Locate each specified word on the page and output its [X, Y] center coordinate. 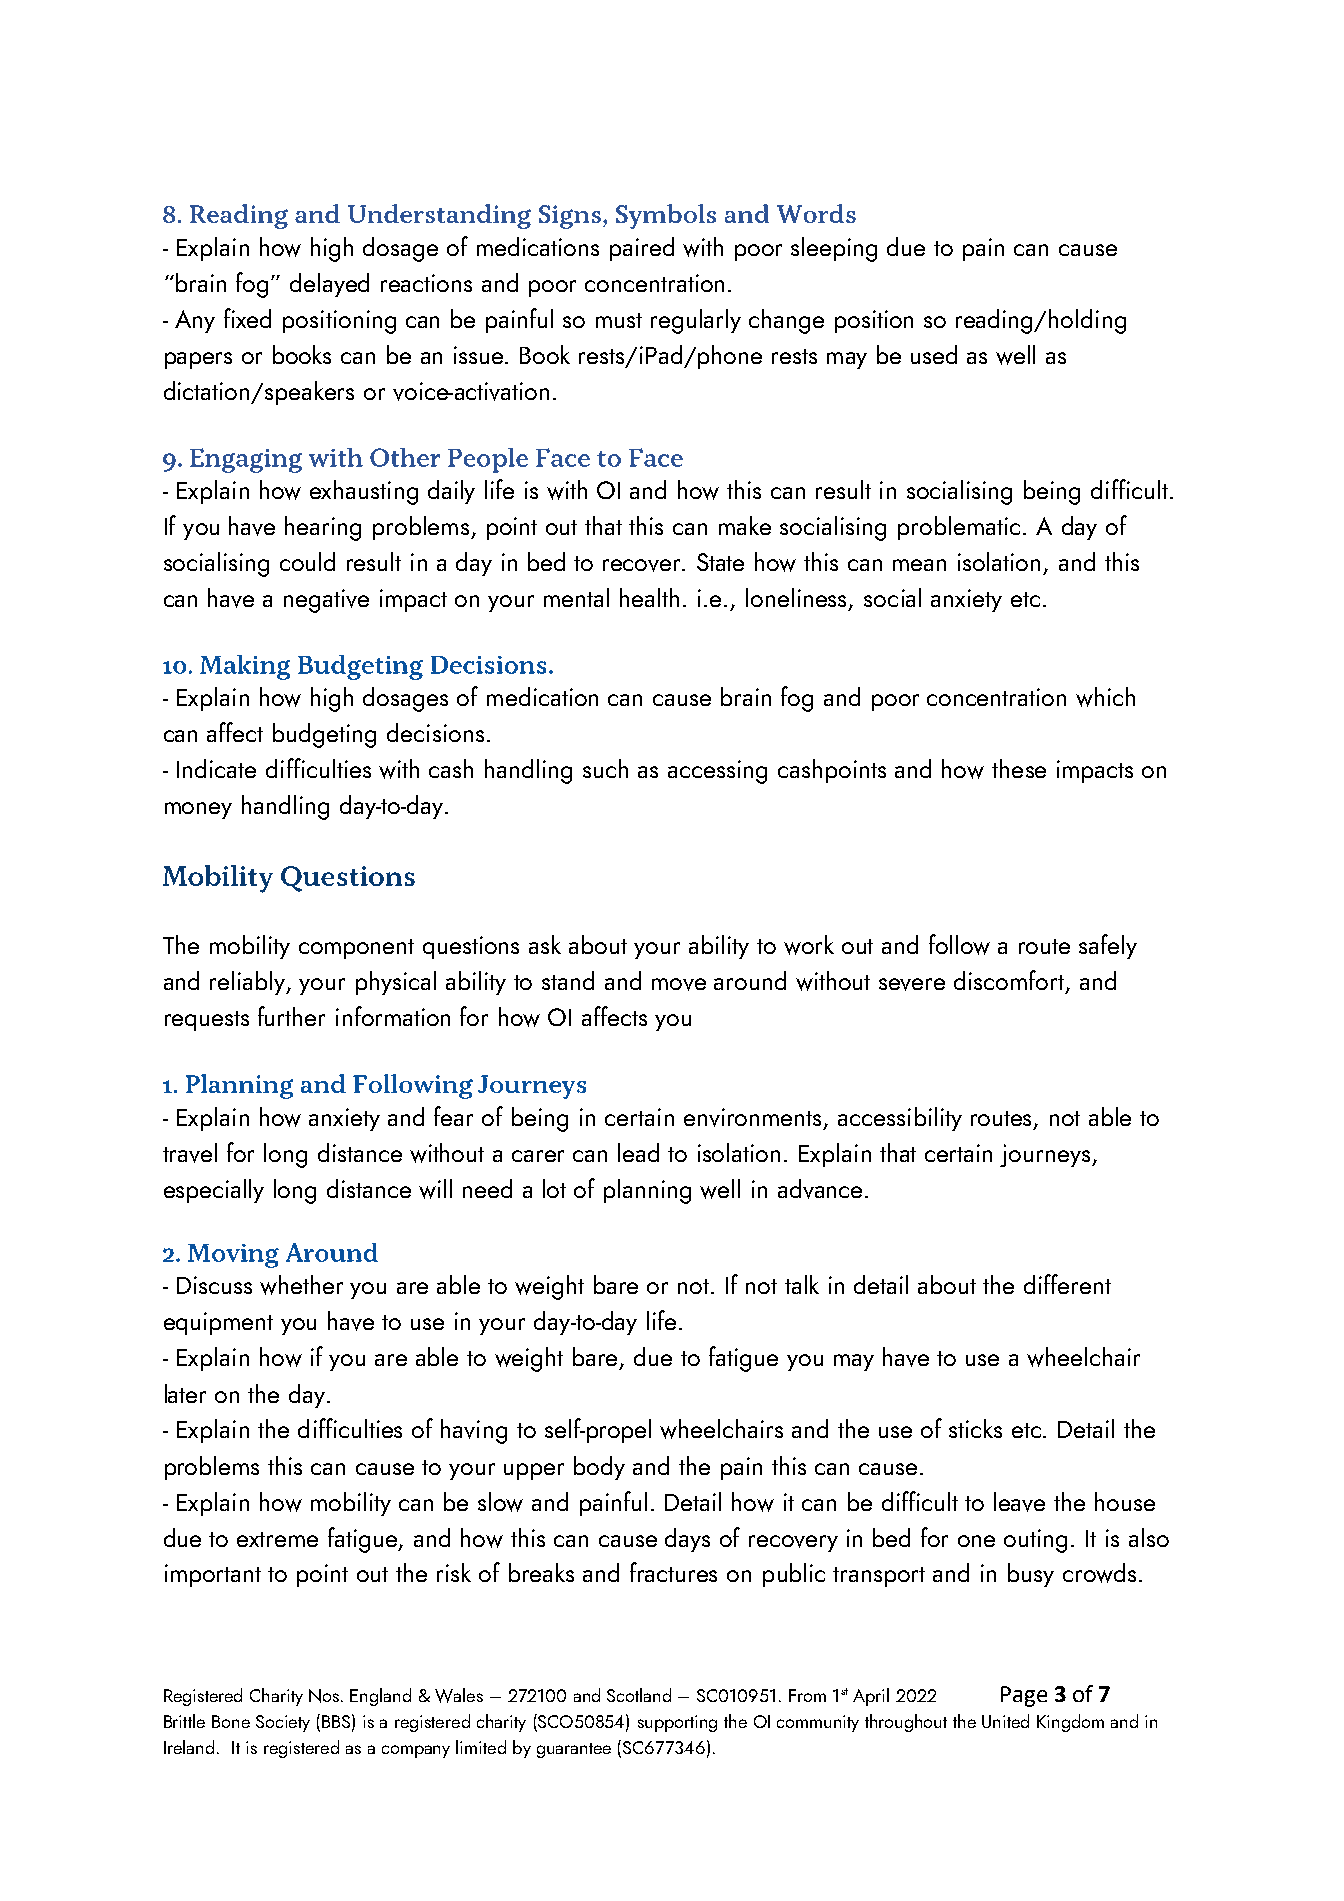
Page [1024, 1696]
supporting [677, 1723]
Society [283, 1723]
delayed [329, 285]
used [934, 354]
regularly [696, 321]
